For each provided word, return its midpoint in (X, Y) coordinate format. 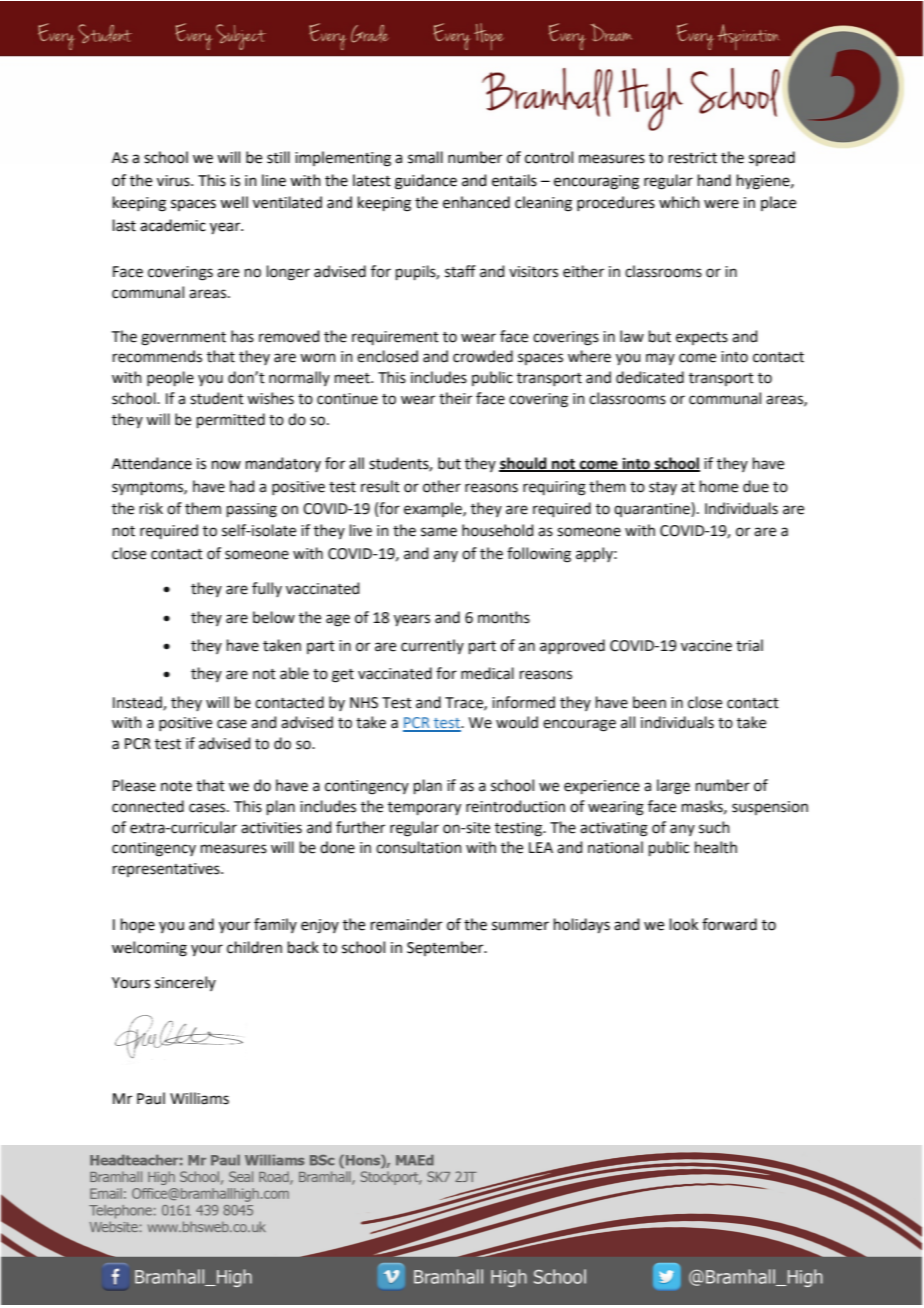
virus (174, 181)
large (673, 787)
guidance (426, 182)
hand (714, 180)
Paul (151, 1098)
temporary (424, 808)
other (442, 486)
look (684, 924)
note (176, 786)
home (719, 486)
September (446, 948)
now (226, 465)
